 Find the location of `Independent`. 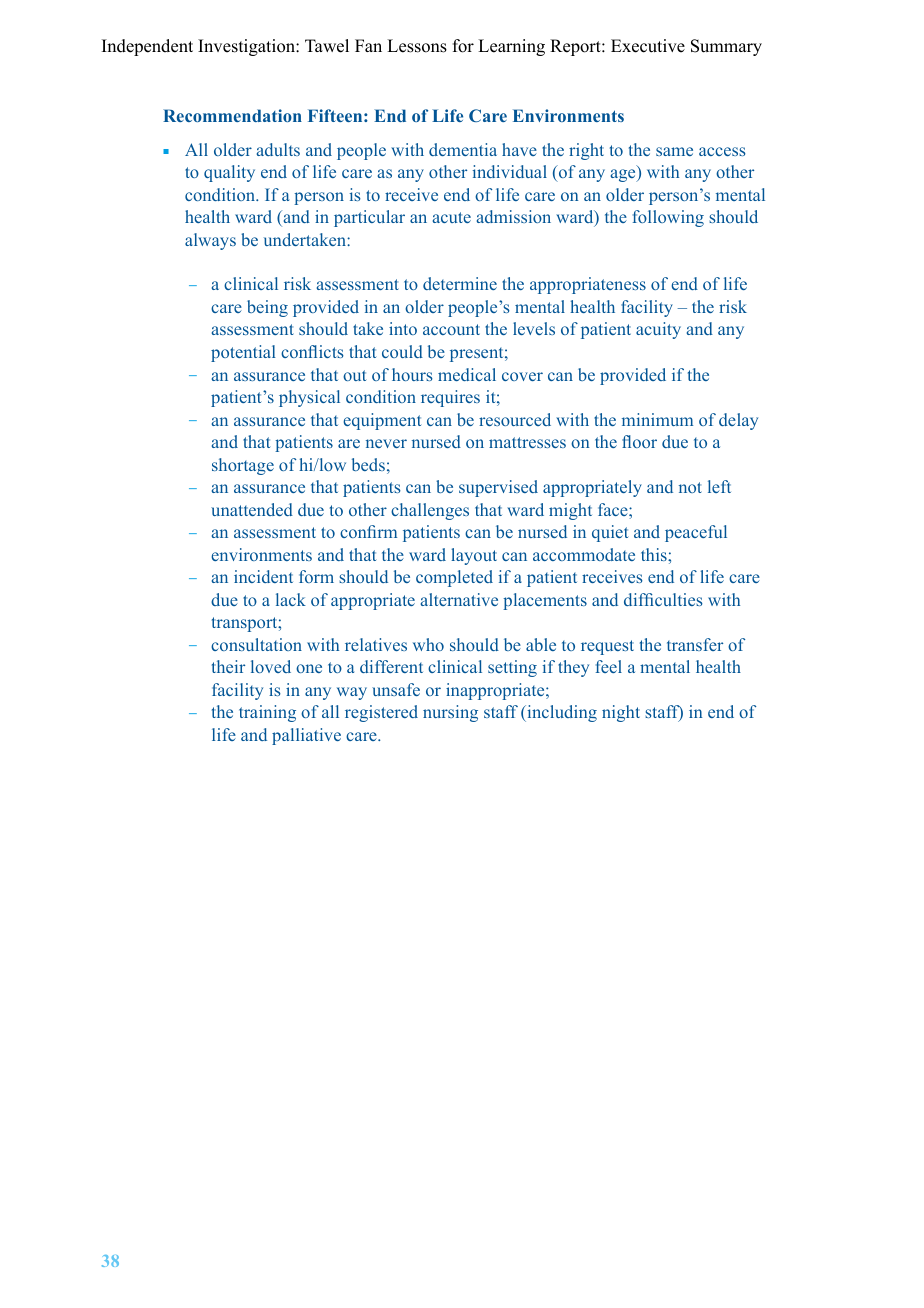

Independent is located at coordinates (147, 47).
